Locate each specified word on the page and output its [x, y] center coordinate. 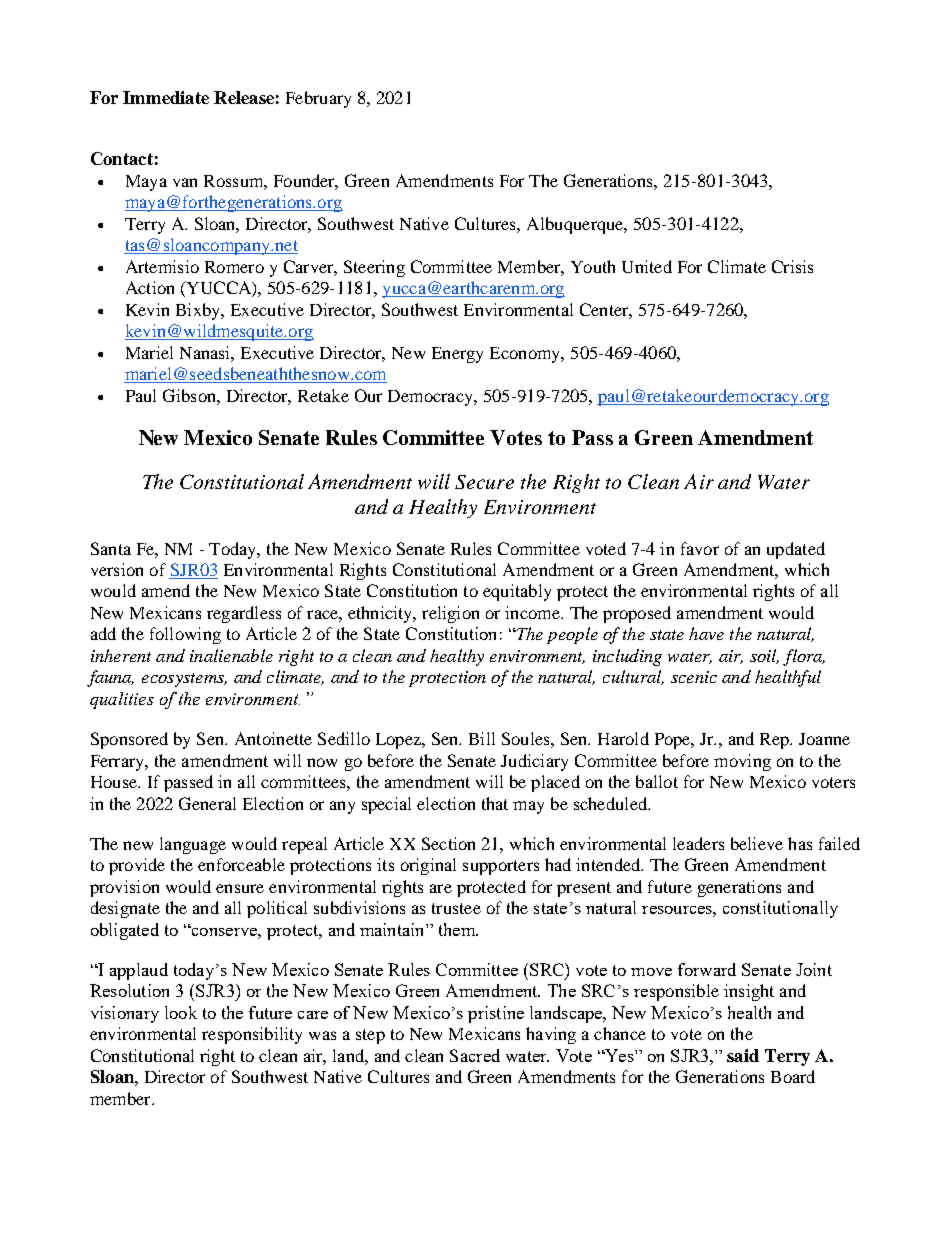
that [495, 803]
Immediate [166, 97]
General [207, 803]
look [181, 1012]
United [647, 266]
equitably [517, 592]
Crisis [792, 266]
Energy [457, 355]
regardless [244, 614]
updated [796, 550]
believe [757, 843]
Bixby [199, 311]
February [318, 99]
